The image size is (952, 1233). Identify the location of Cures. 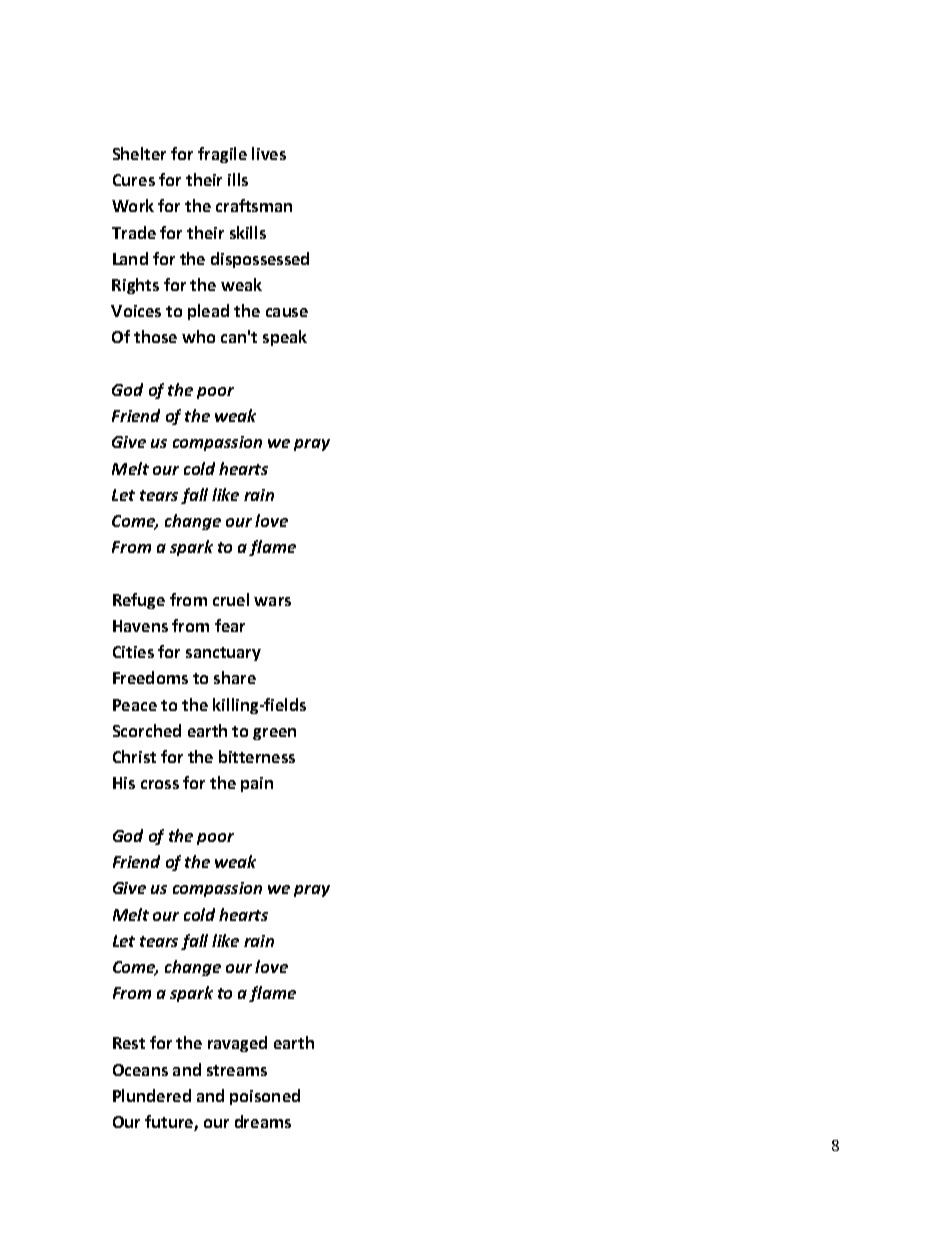
(134, 180).
